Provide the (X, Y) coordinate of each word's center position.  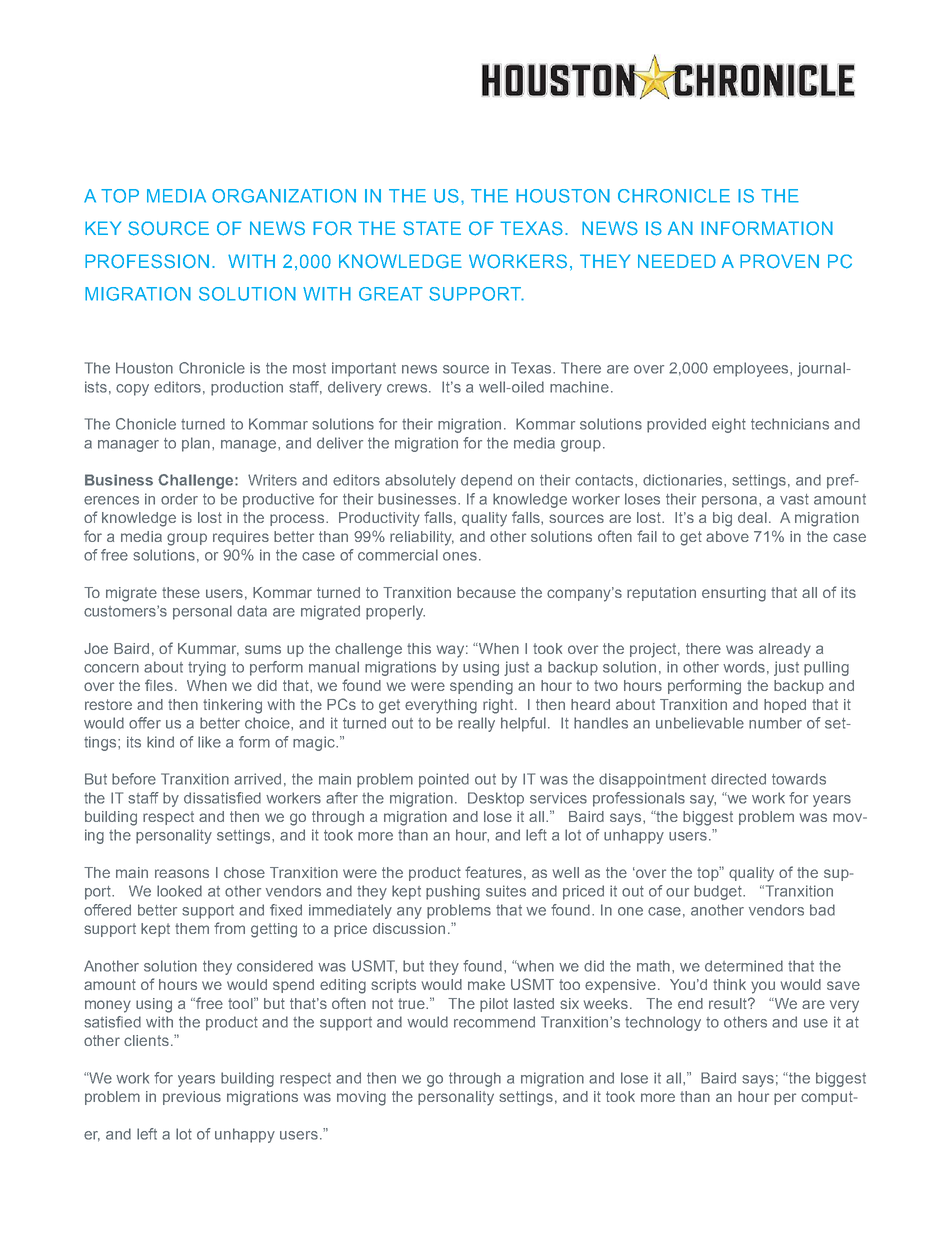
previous (192, 1098)
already (785, 650)
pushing (453, 892)
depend (486, 481)
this (419, 648)
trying (207, 668)
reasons (182, 873)
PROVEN (779, 261)
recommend (494, 1022)
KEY (103, 228)
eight (729, 425)
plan (197, 444)
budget (719, 892)
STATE (432, 228)
